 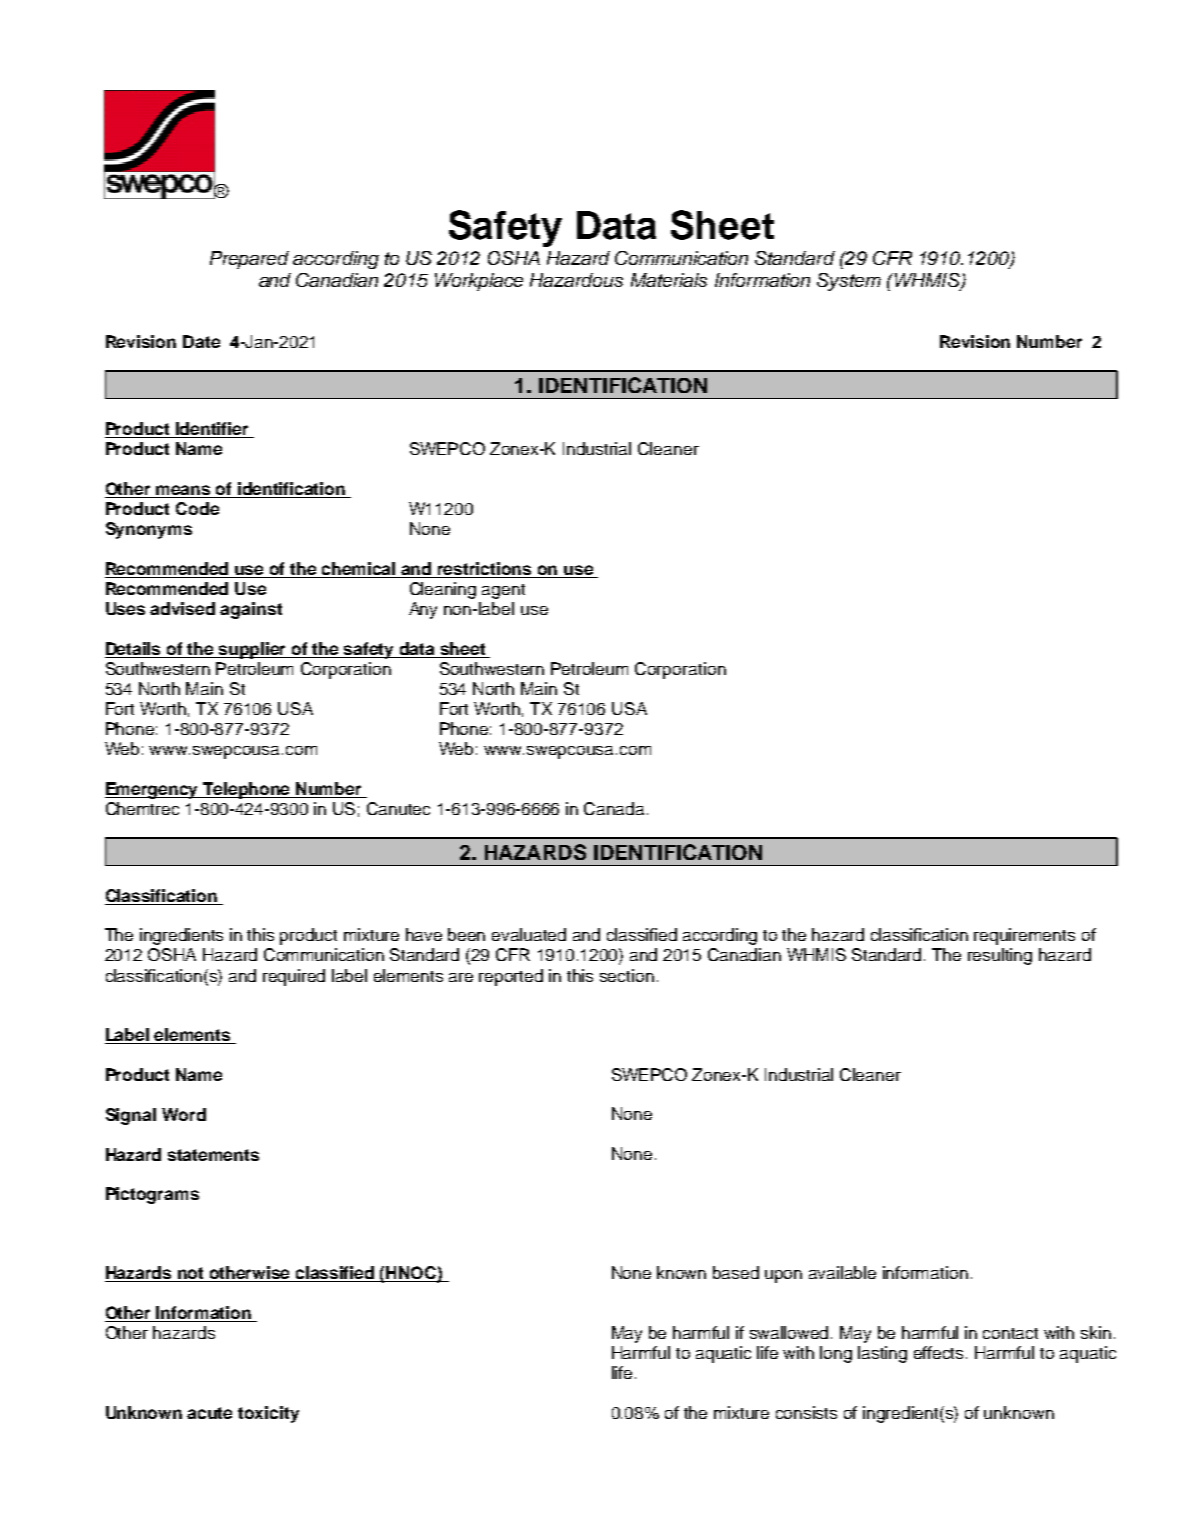 I want to click on Emergency, so click(x=153, y=790).
